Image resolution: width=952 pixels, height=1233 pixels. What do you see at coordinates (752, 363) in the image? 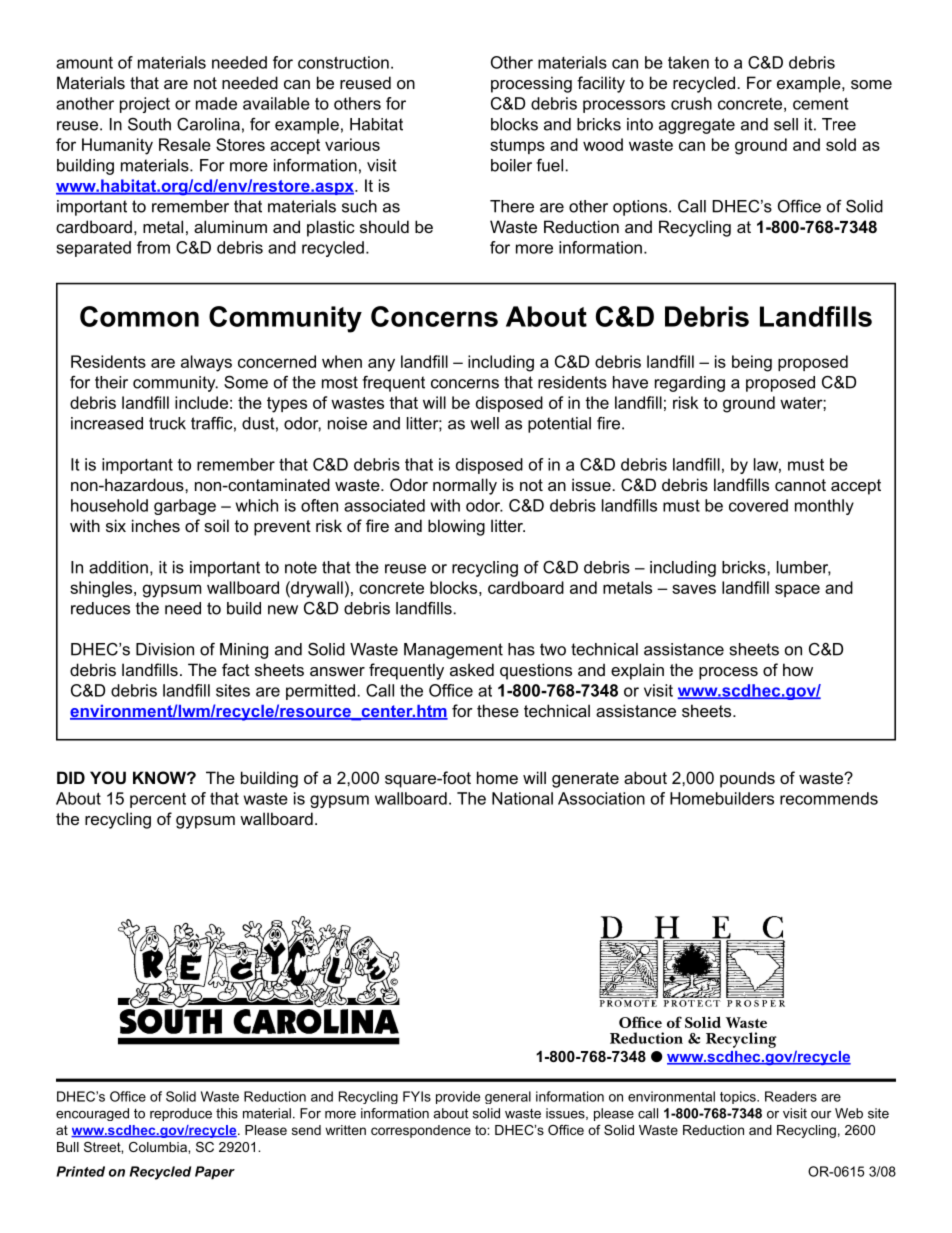
I see `being` at bounding box center [752, 363].
